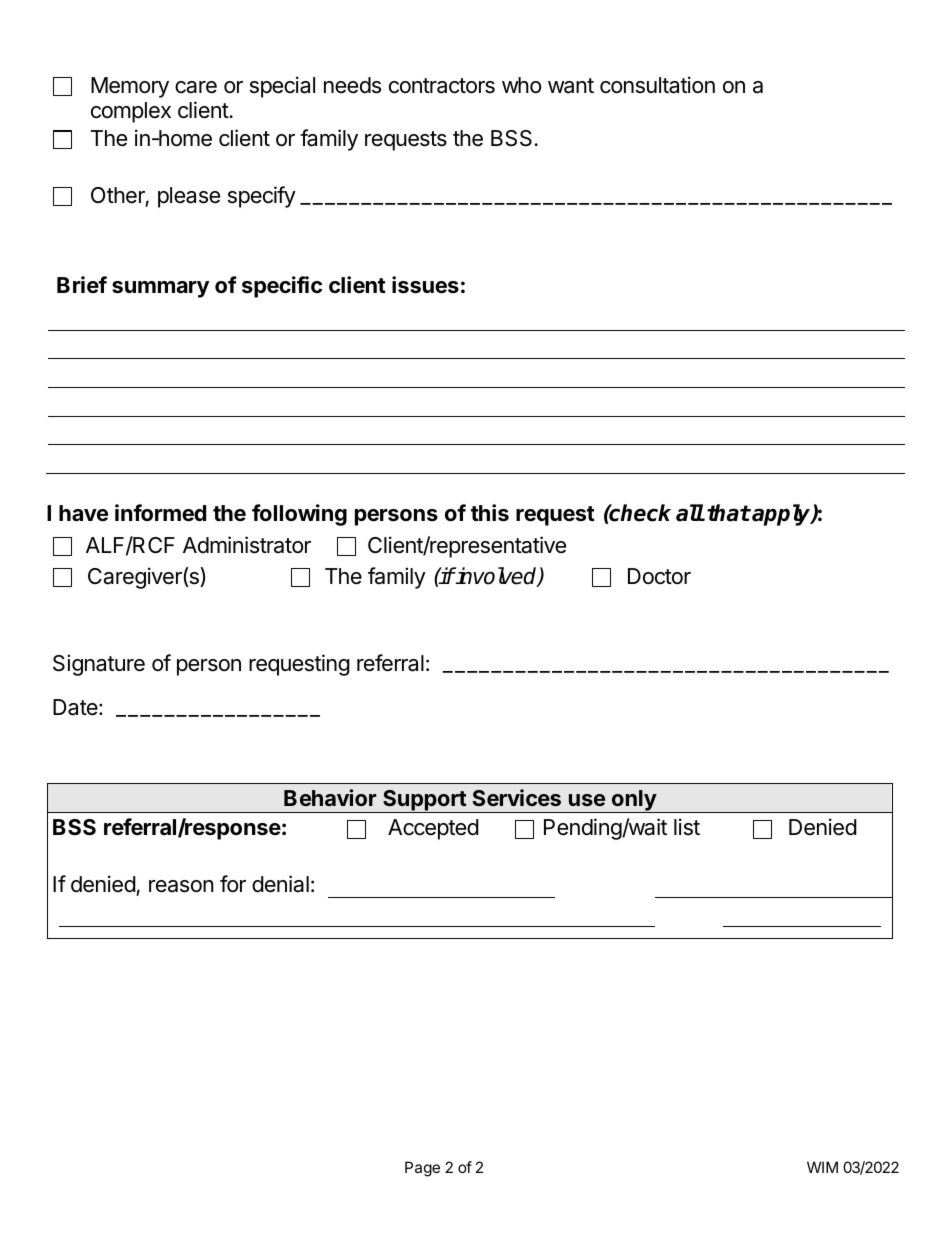 The height and width of the page is (1233, 952). Describe the element at coordinates (131, 112) in the page. I see `complex` at that location.
